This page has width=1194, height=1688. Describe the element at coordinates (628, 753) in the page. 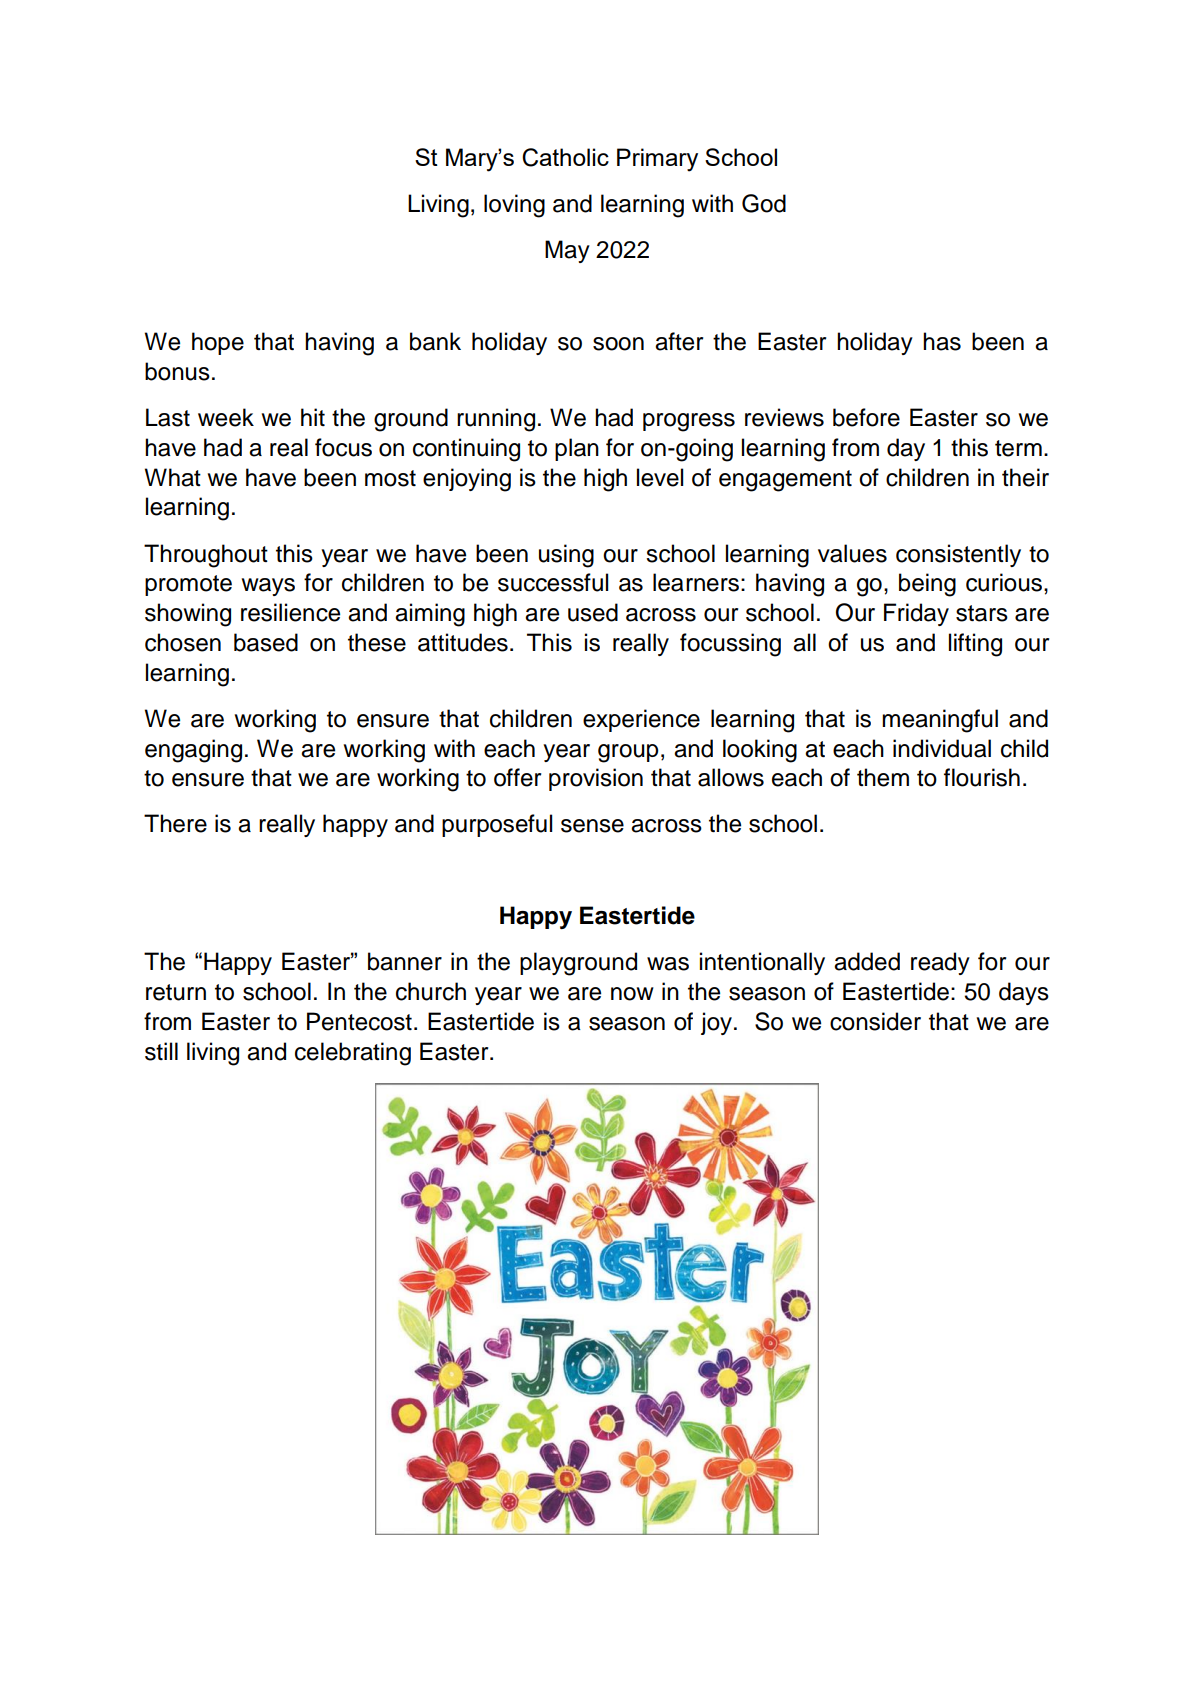

I see `group` at that location.
